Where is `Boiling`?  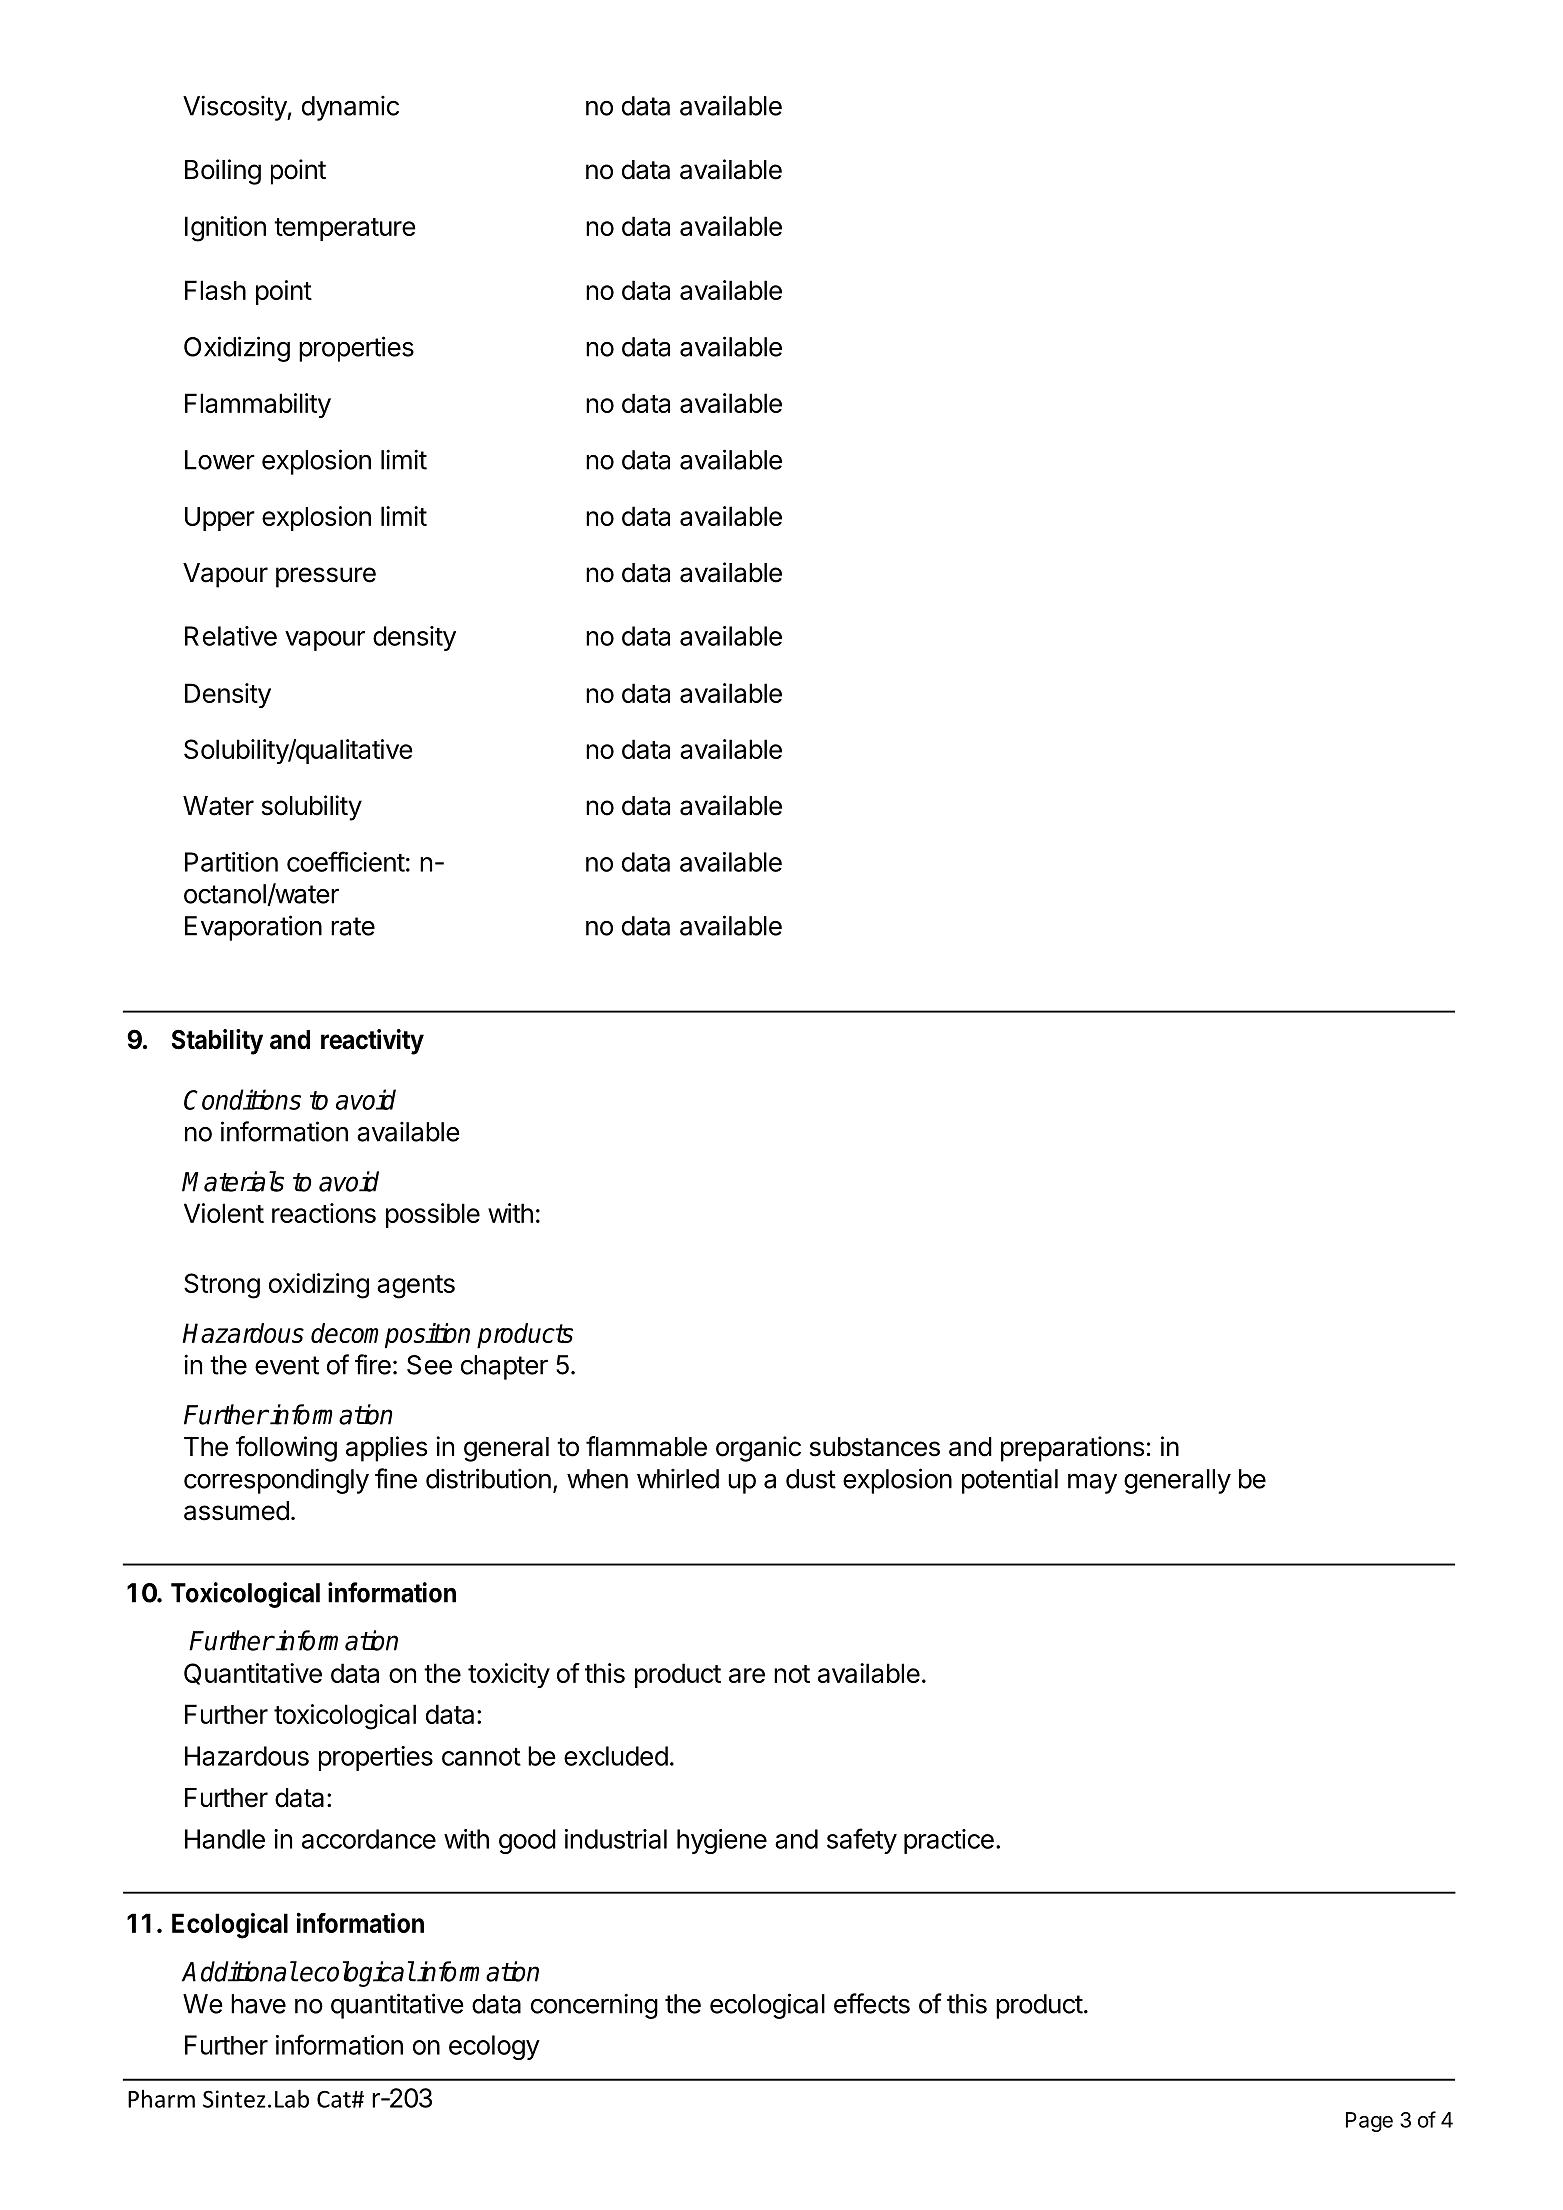
Boiling is located at coordinates (223, 172).
